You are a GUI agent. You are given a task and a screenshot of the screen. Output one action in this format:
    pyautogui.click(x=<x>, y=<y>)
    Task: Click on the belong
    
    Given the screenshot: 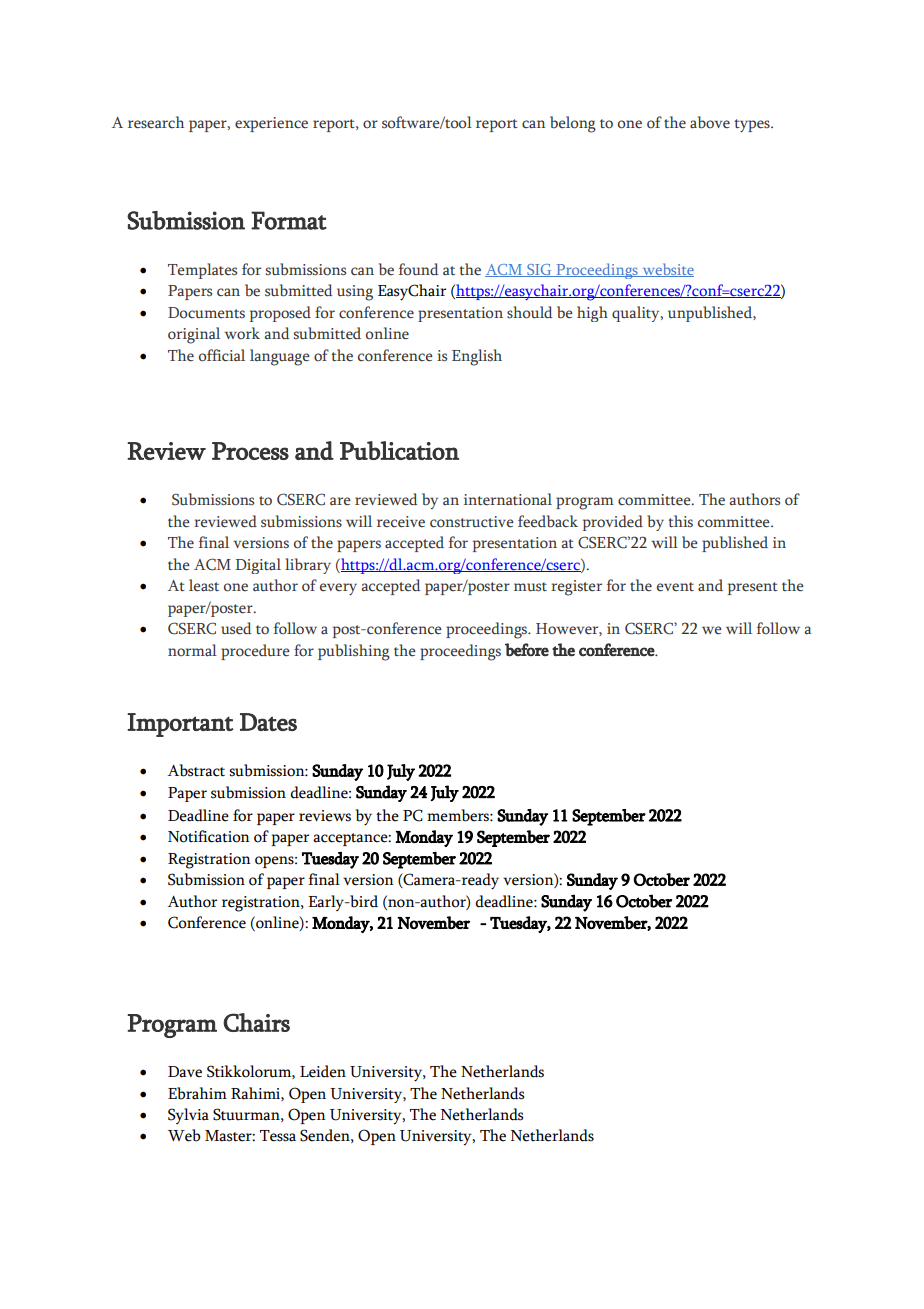 What is the action you would take?
    pyautogui.click(x=573, y=124)
